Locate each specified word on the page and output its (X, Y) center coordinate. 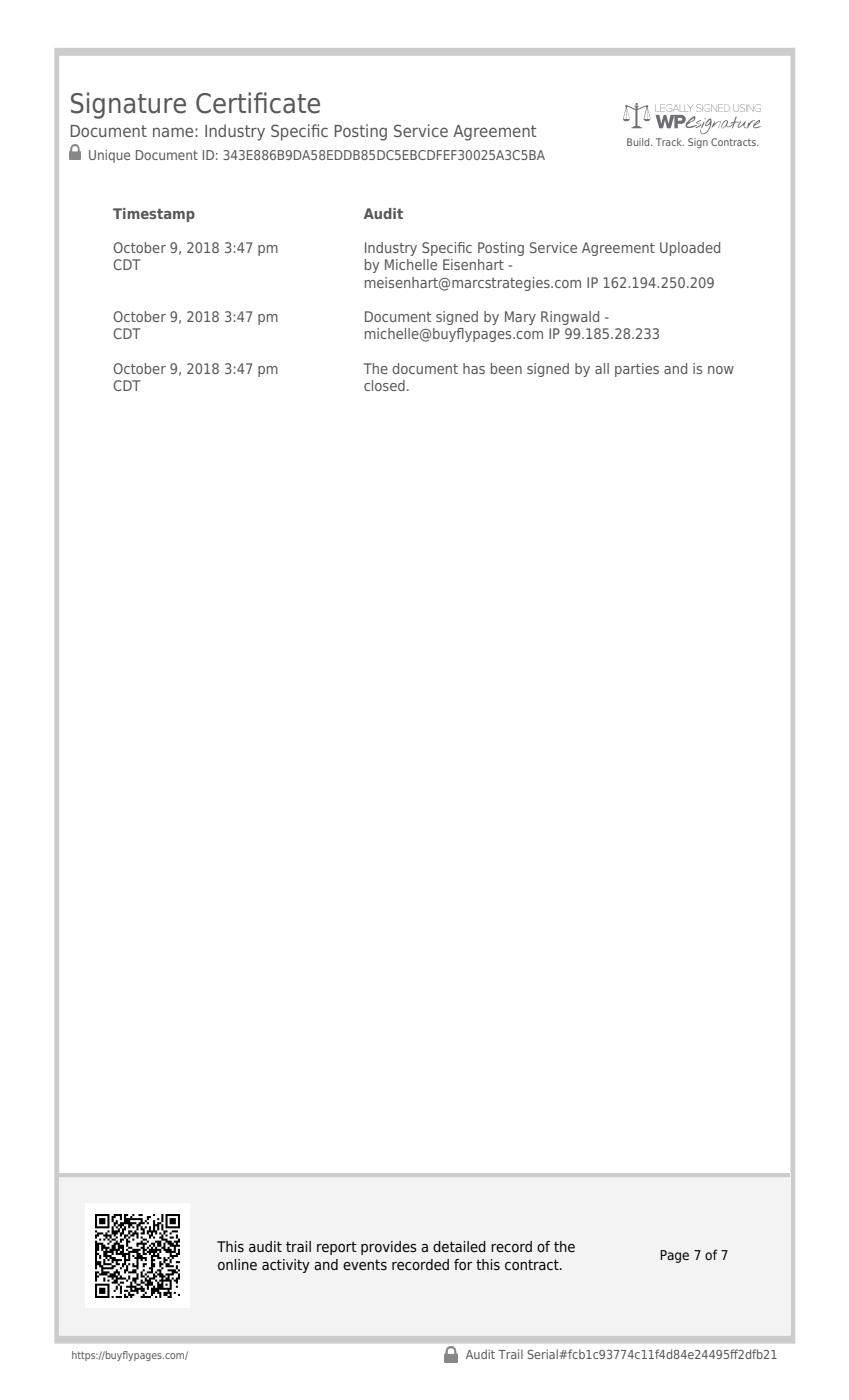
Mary (520, 318)
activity (286, 1266)
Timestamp (154, 215)
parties (637, 370)
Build (639, 142)
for (463, 1264)
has (474, 368)
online (237, 1264)
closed (384, 385)
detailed (459, 1246)
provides (389, 1248)
